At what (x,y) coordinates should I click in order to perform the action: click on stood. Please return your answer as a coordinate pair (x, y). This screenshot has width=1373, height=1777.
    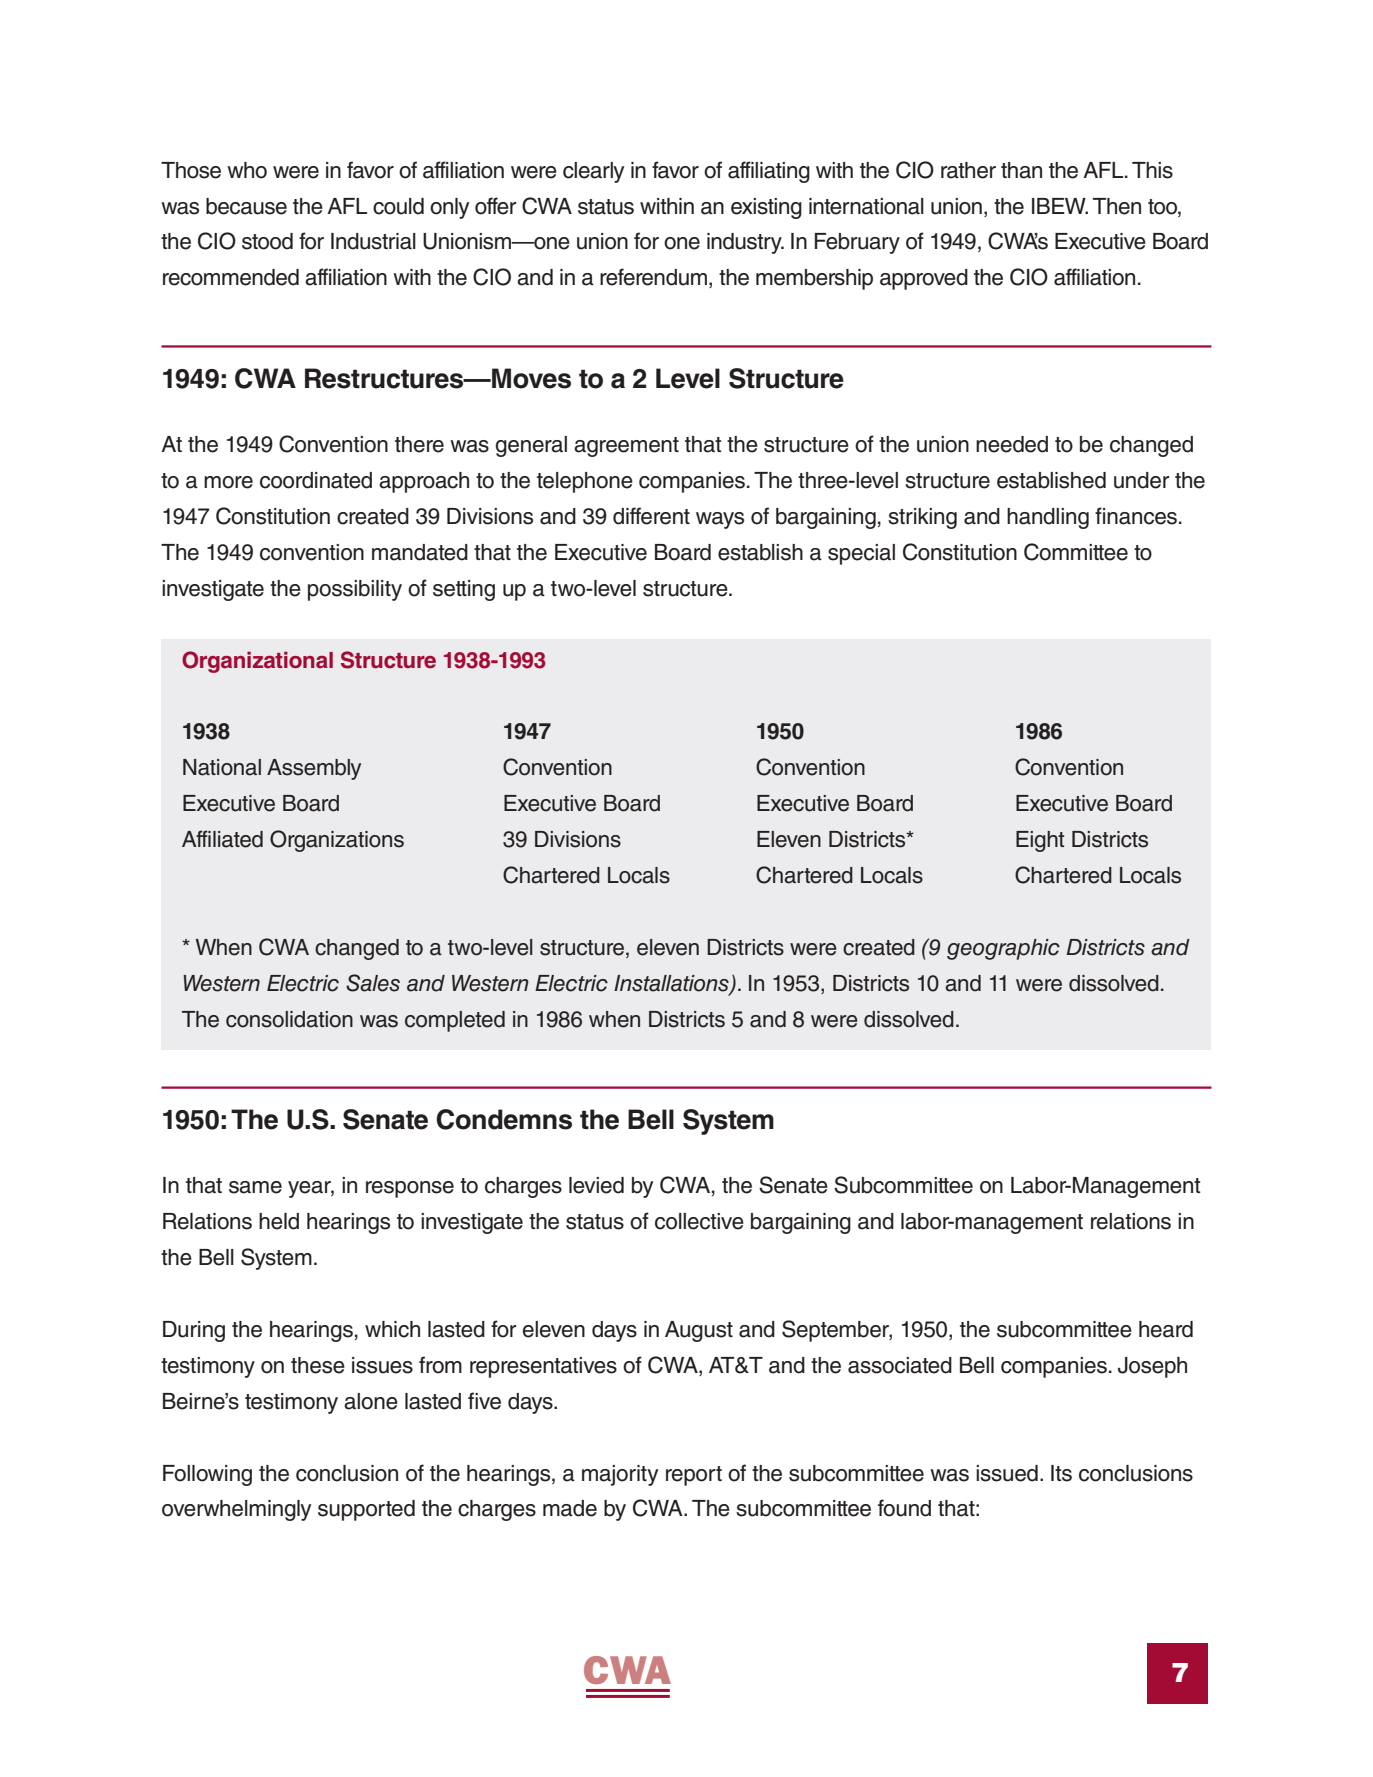
    Looking at the image, I should click on (267, 241).
